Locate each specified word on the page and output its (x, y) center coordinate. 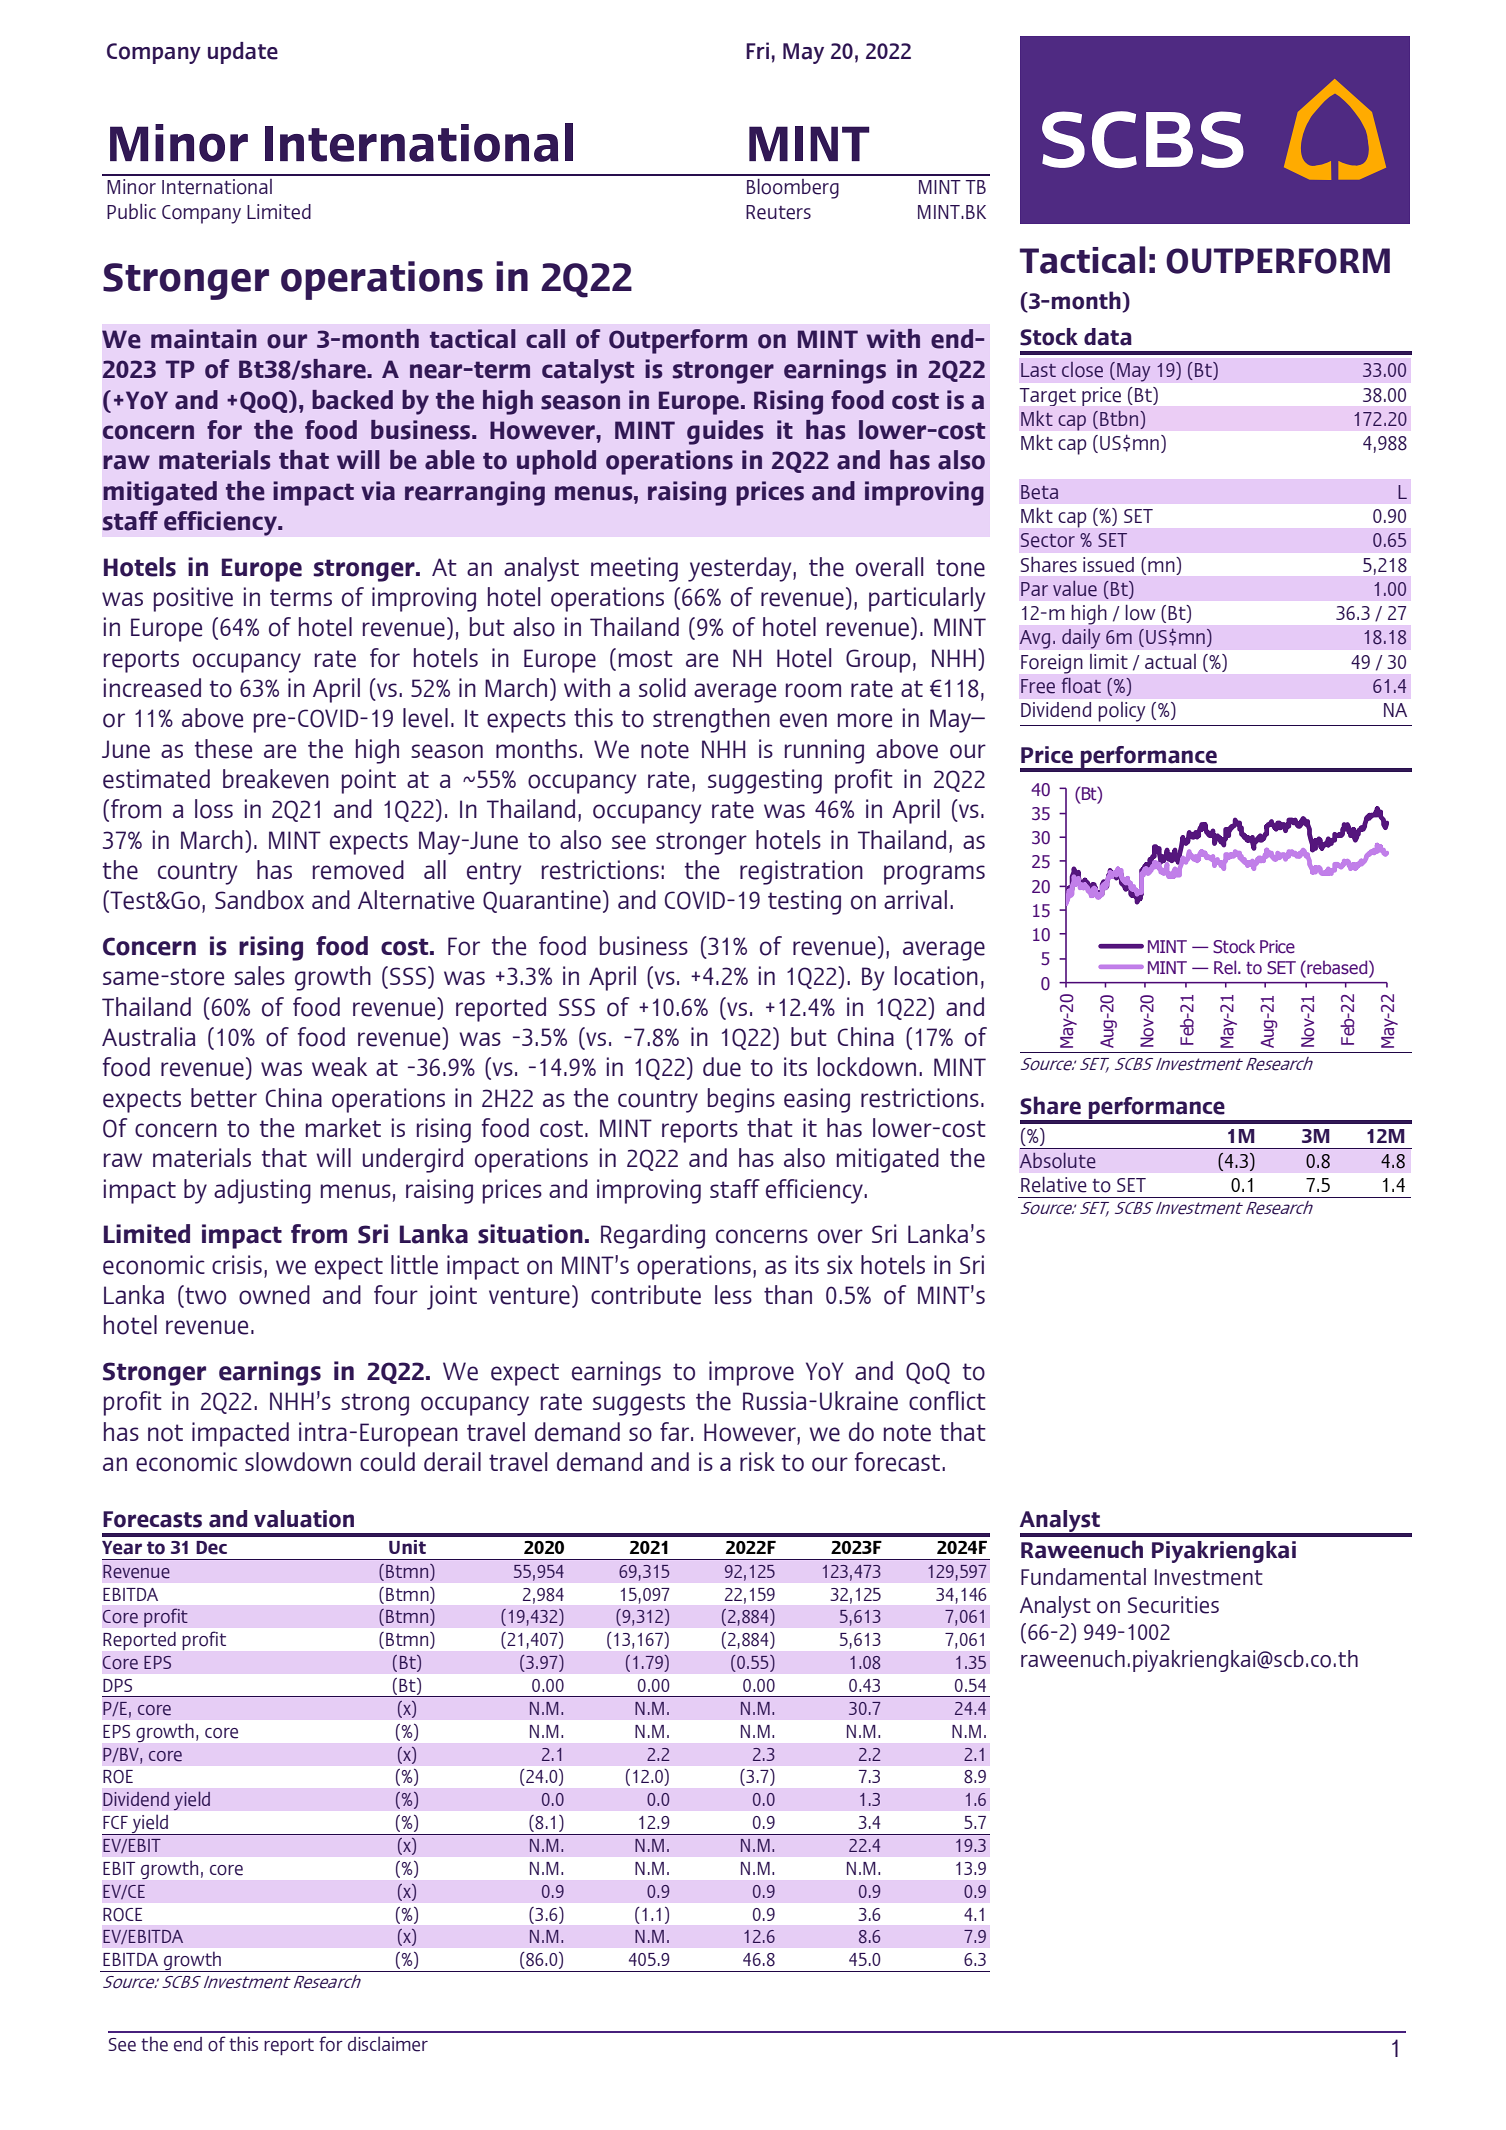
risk (757, 1461)
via (378, 491)
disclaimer (388, 2044)
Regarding (653, 1236)
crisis (237, 1264)
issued (1108, 565)
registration (801, 872)
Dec (211, 1548)
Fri (757, 50)
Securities (1173, 1605)
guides (725, 432)
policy (1122, 712)
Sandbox (259, 900)
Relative (1054, 1185)
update (243, 53)
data (1108, 337)
